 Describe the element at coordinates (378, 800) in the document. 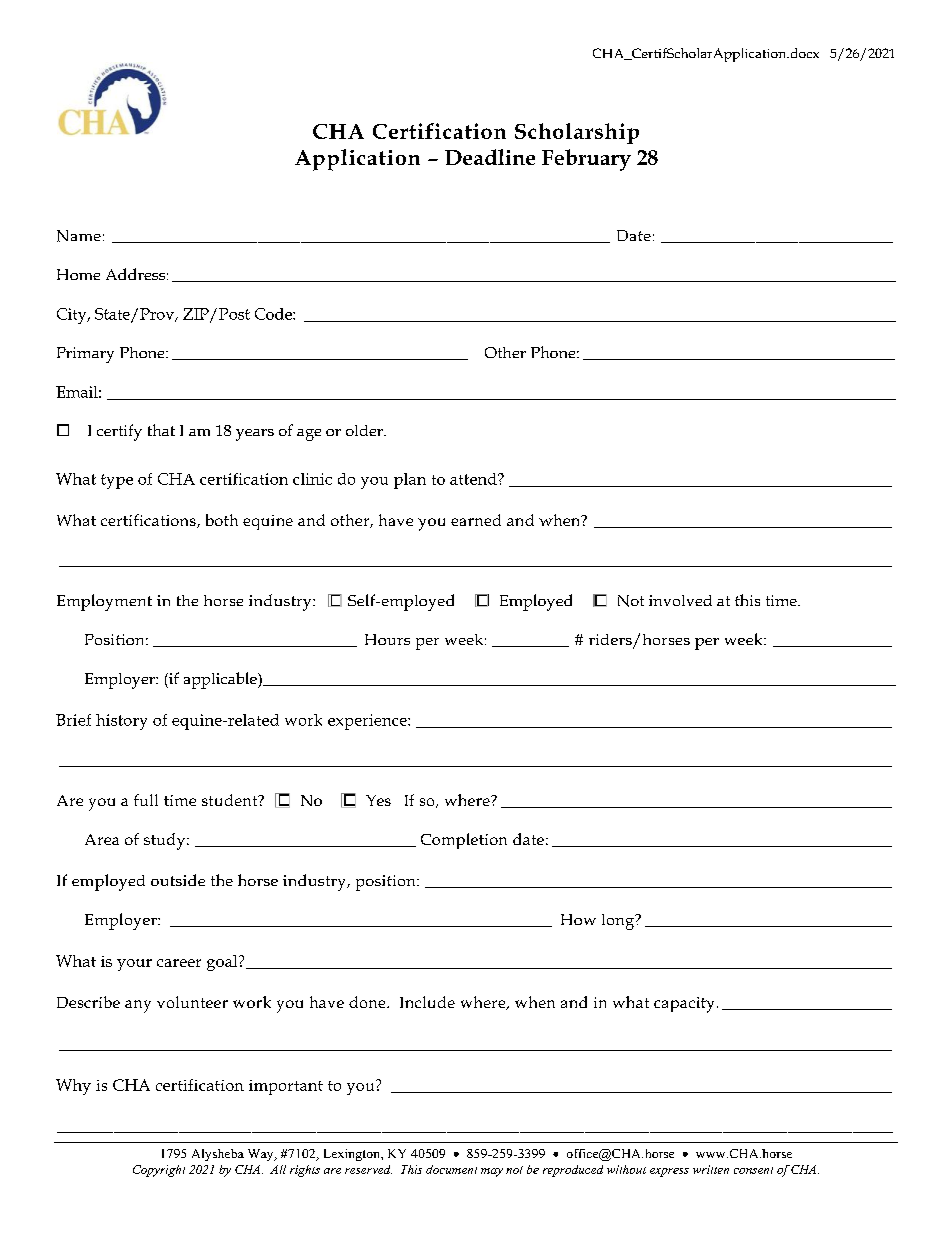

I see `Yes` at that location.
